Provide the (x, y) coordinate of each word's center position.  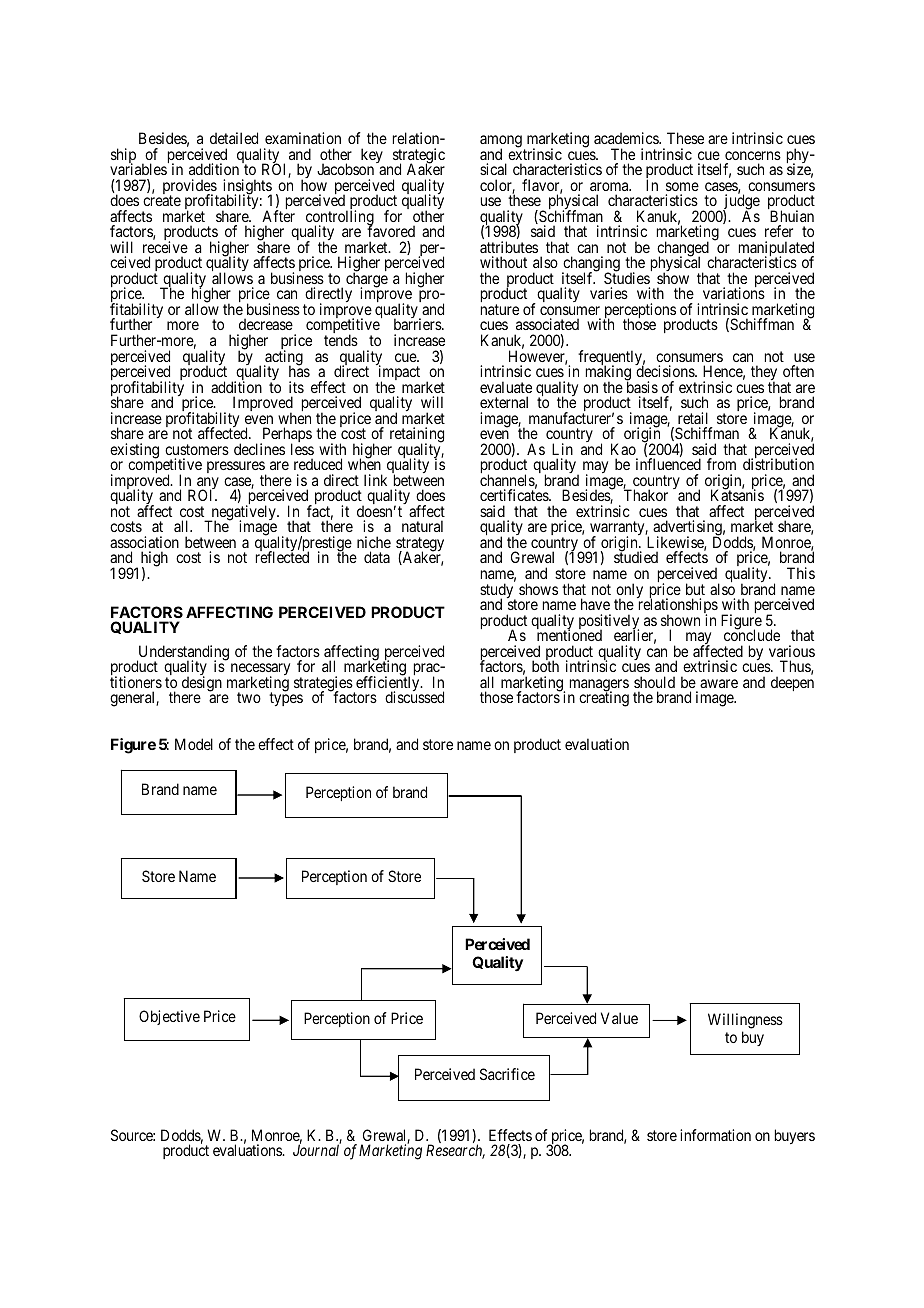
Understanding (183, 654)
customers (197, 449)
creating (604, 699)
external (504, 402)
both (545, 666)
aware (719, 683)
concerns (753, 155)
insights (247, 188)
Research (455, 1151)
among (501, 142)
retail (693, 418)
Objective (169, 1017)
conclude (752, 635)
